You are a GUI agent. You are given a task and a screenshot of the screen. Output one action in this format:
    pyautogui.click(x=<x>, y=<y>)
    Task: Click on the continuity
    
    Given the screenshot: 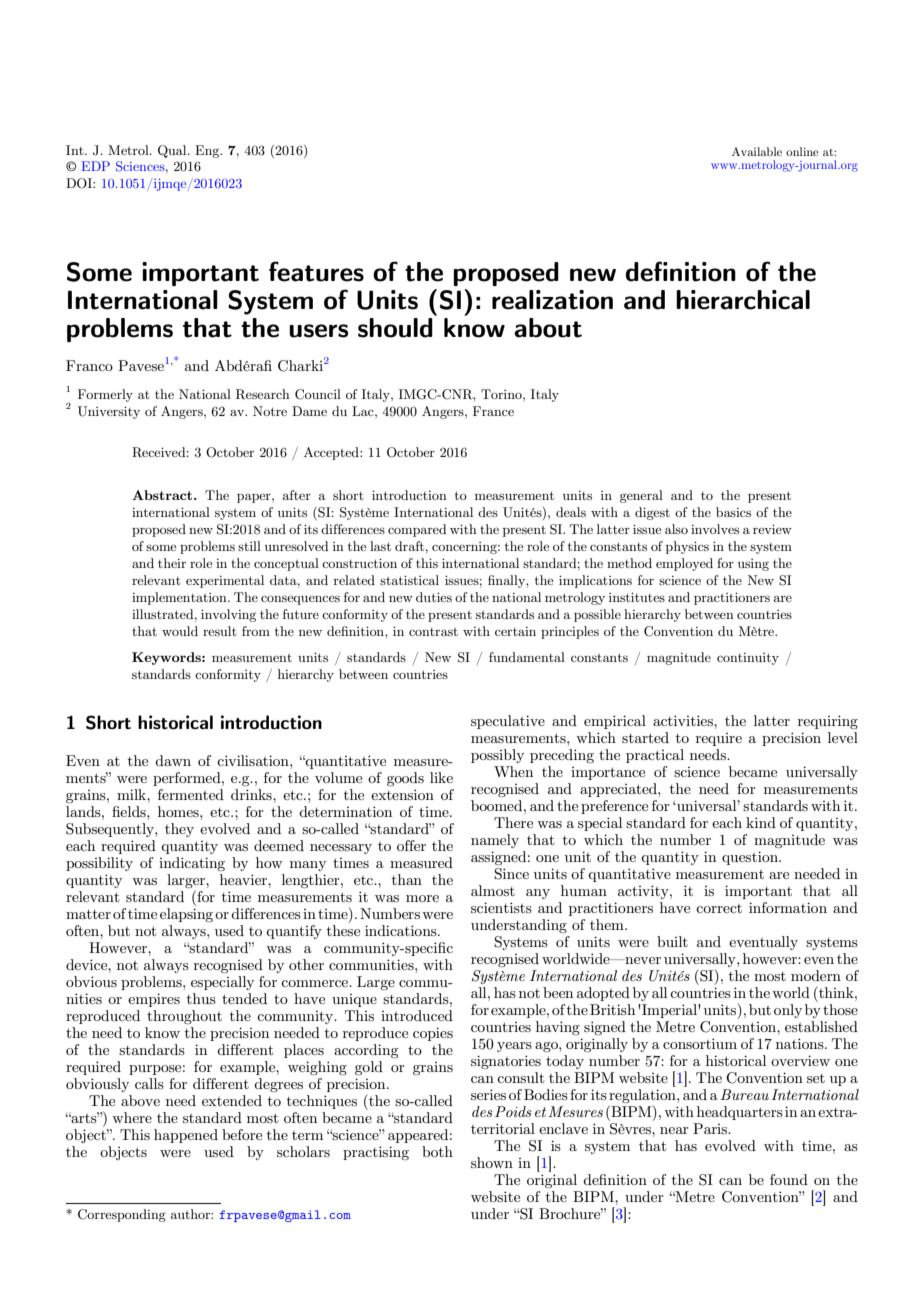 What is the action you would take?
    pyautogui.click(x=748, y=659)
